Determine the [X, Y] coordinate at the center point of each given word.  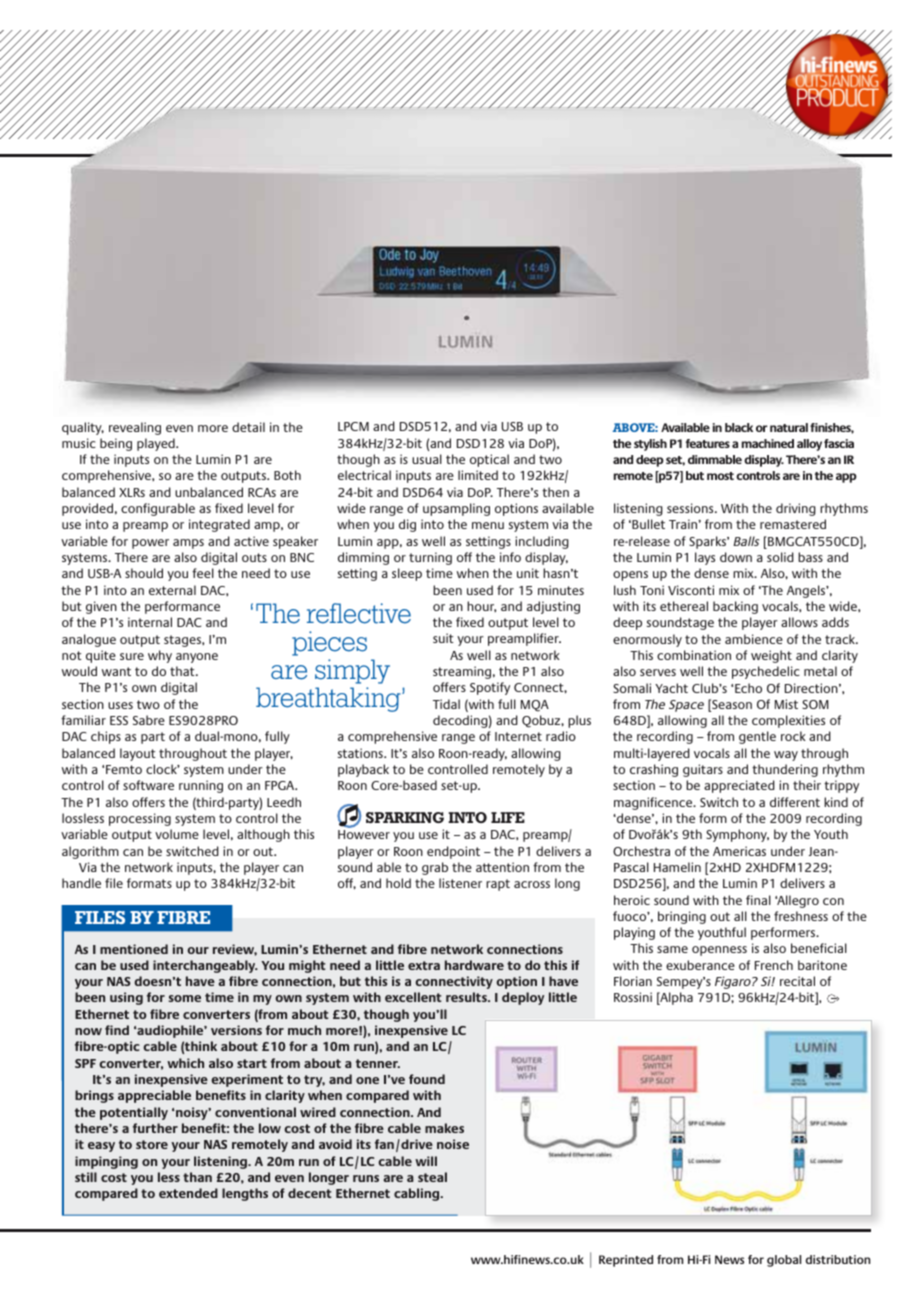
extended [188, 1193]
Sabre [149, 720]
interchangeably [205, 966]
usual [427, 459]
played [157, 444]
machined [768, 443]
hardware [474, 965]
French [774, 965]
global [784, 1261]
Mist [786, 704]
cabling [418, 1194]
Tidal [446, 704]
